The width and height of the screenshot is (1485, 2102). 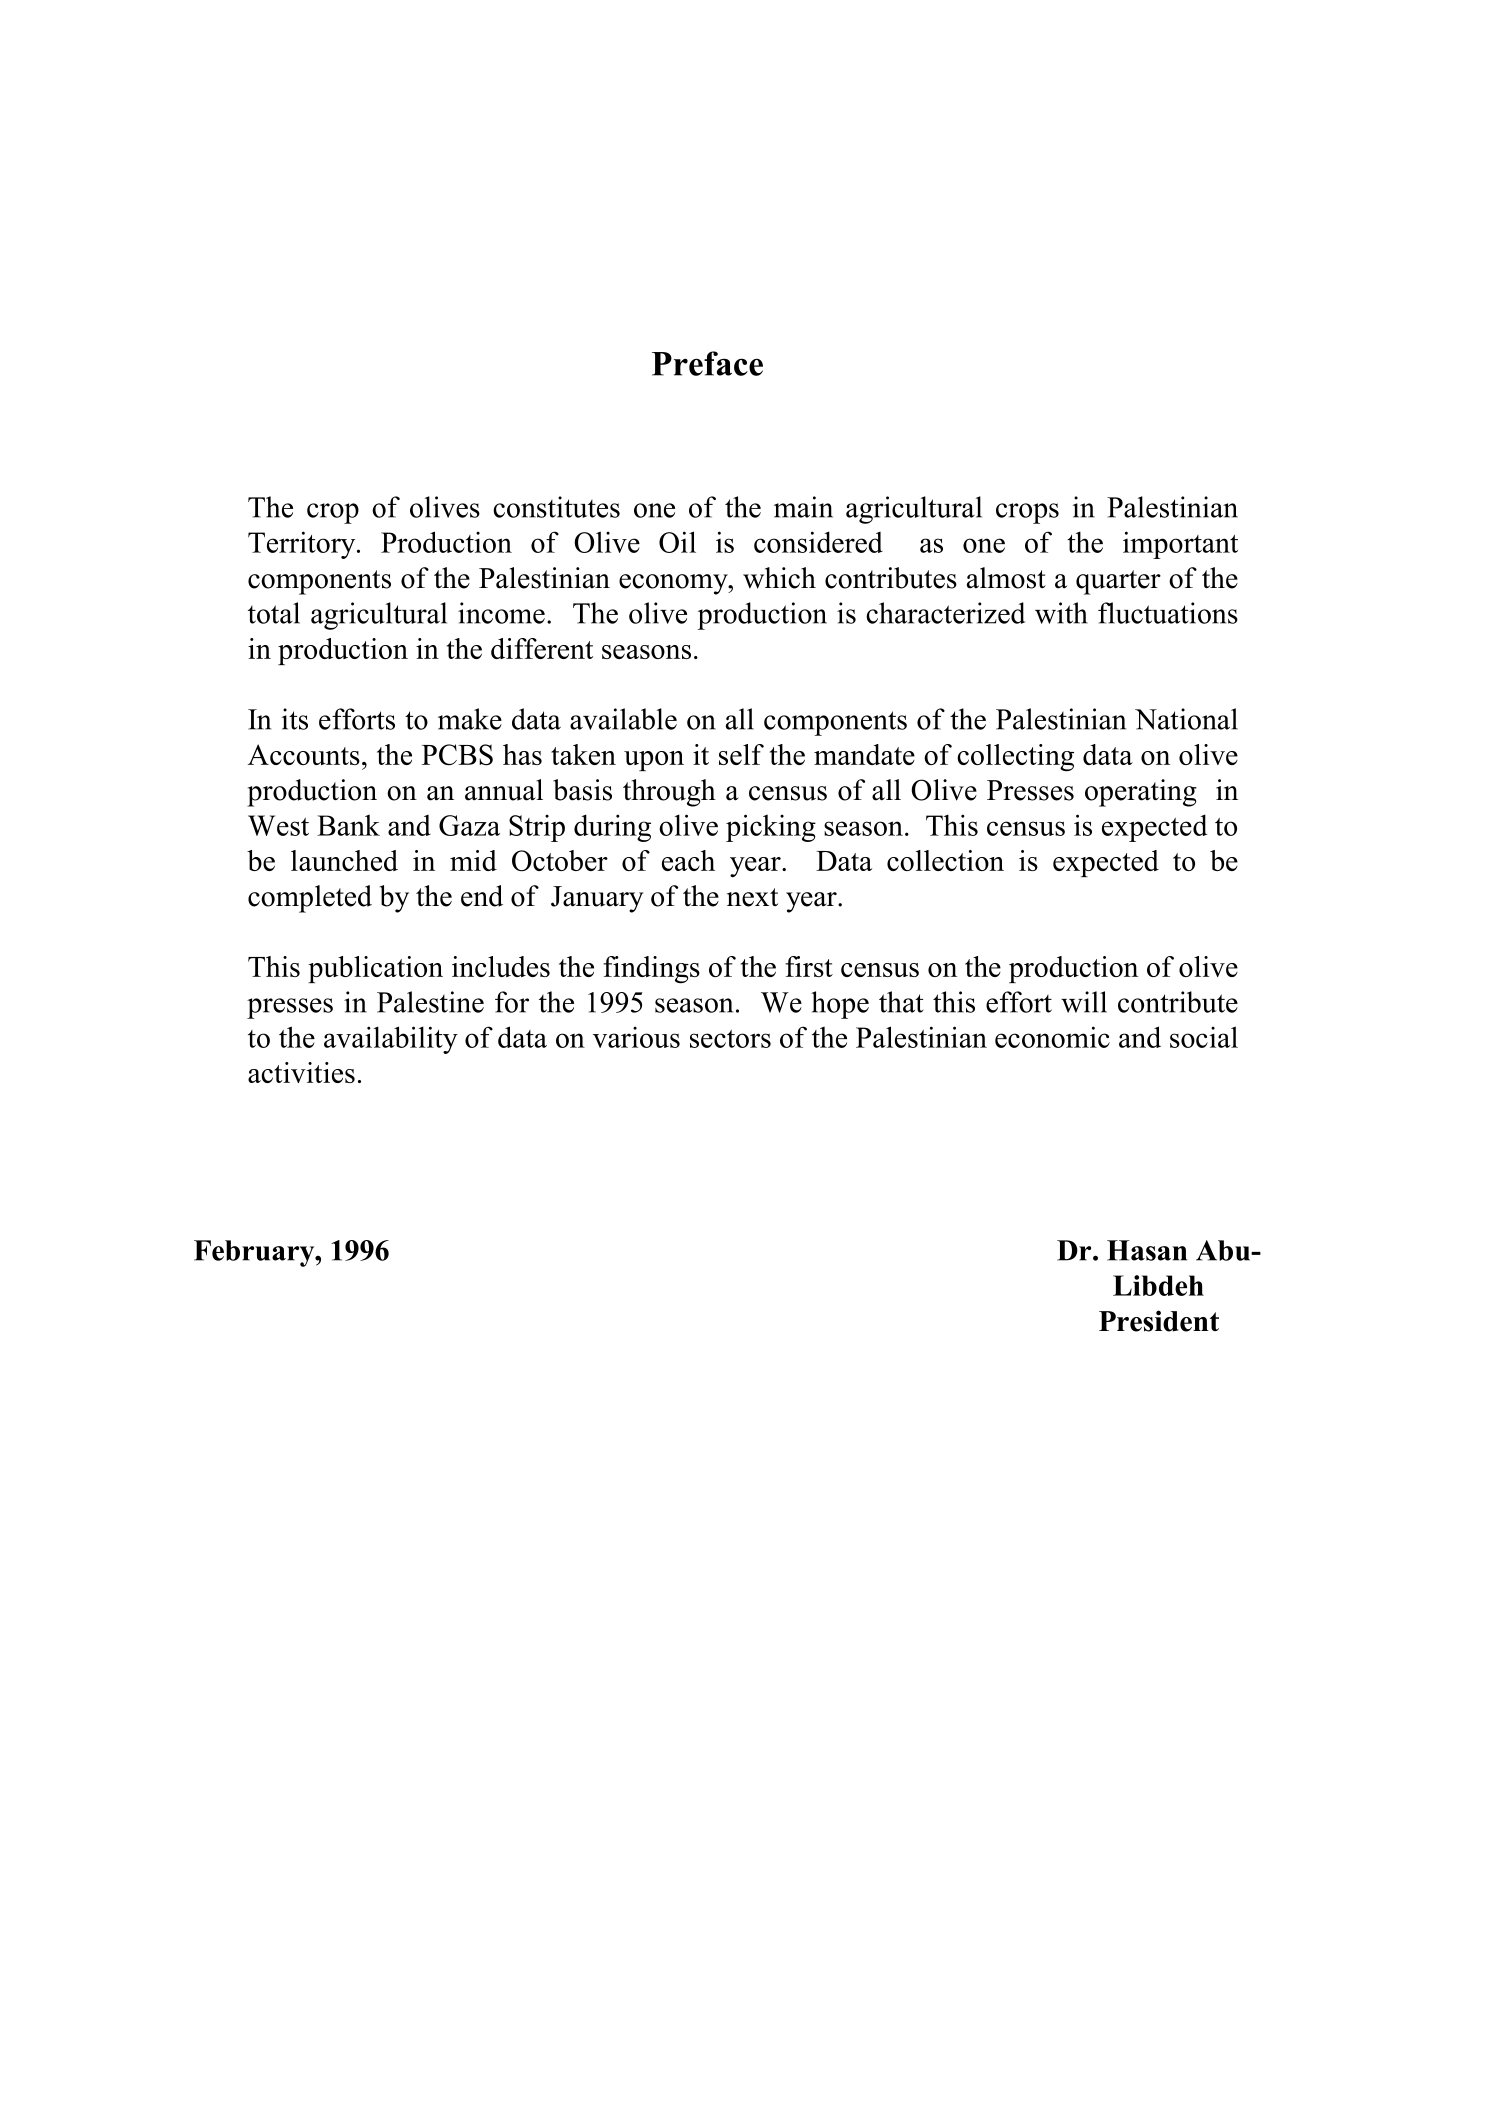 I want to click on Hasan, so click(x=1147, y=1250).
